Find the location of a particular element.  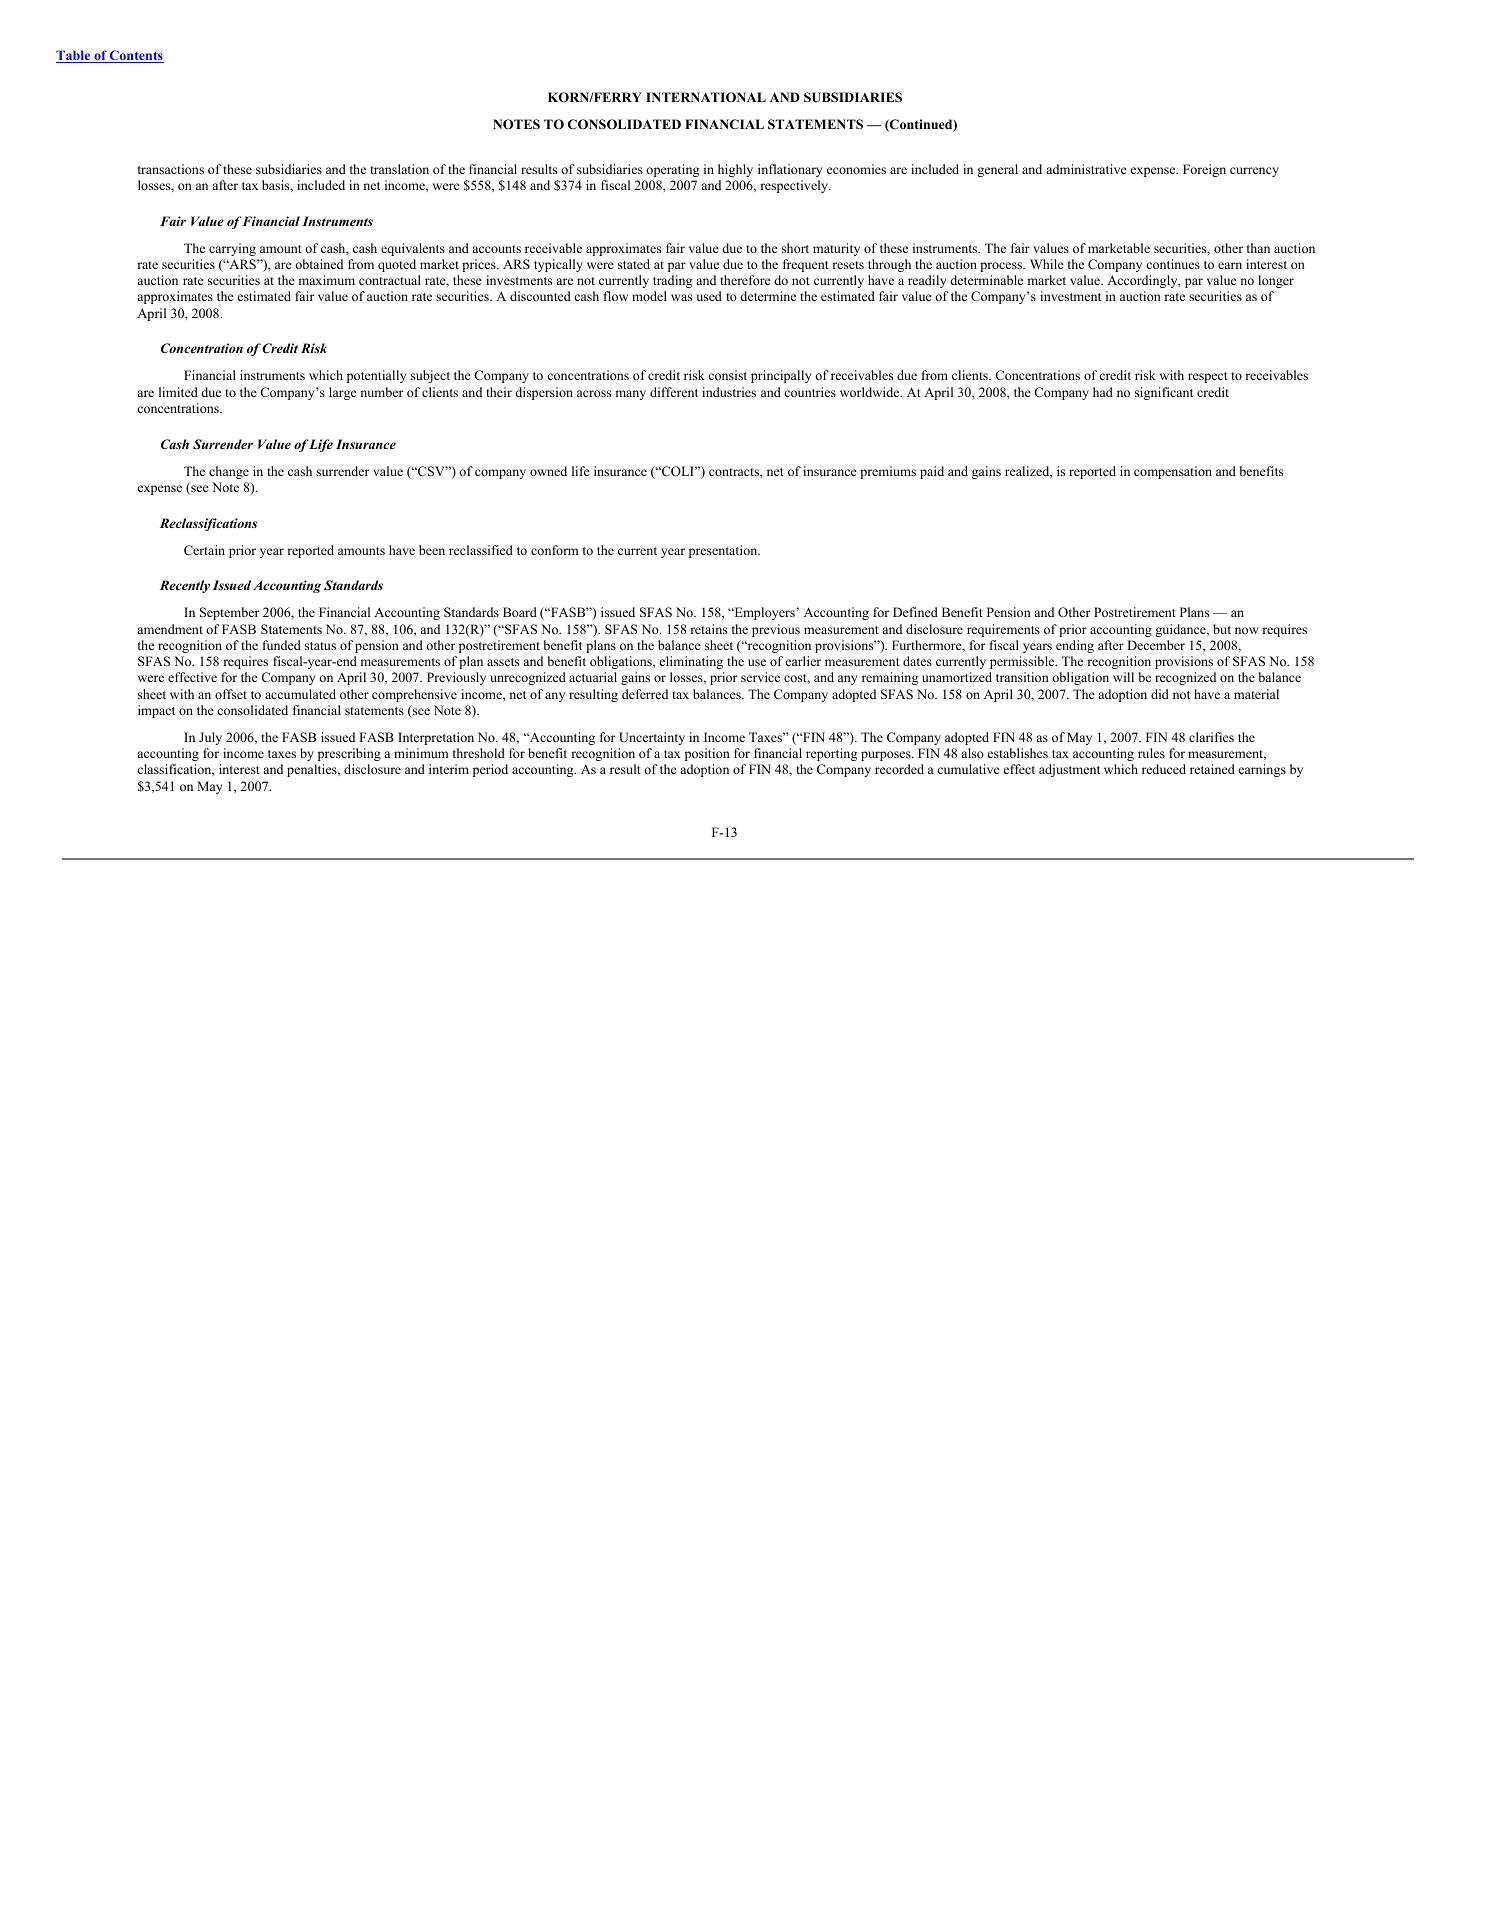

retains is located at coordinates (708, 629).
